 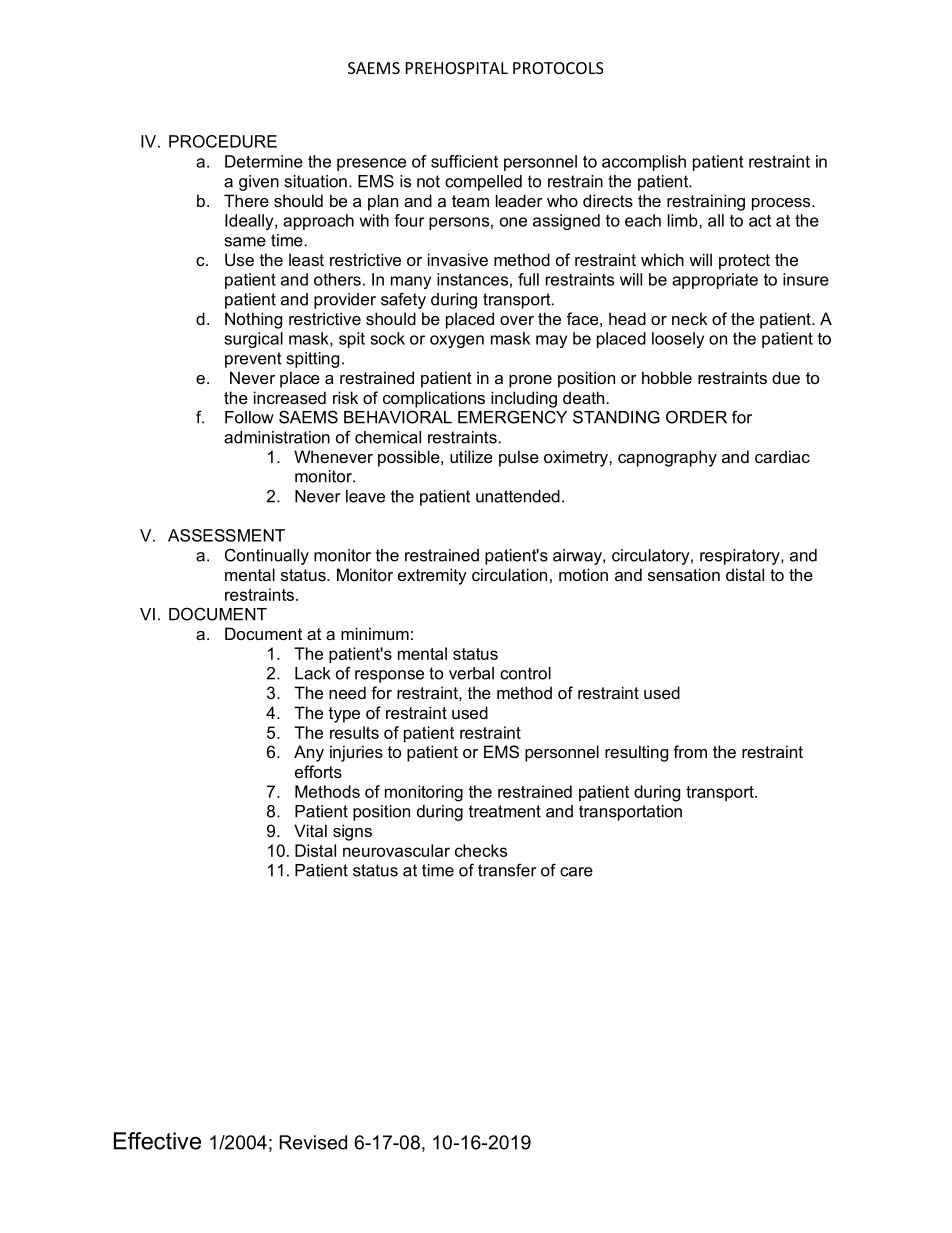 I want to click on sufficient, so click(x=464, y=161).
